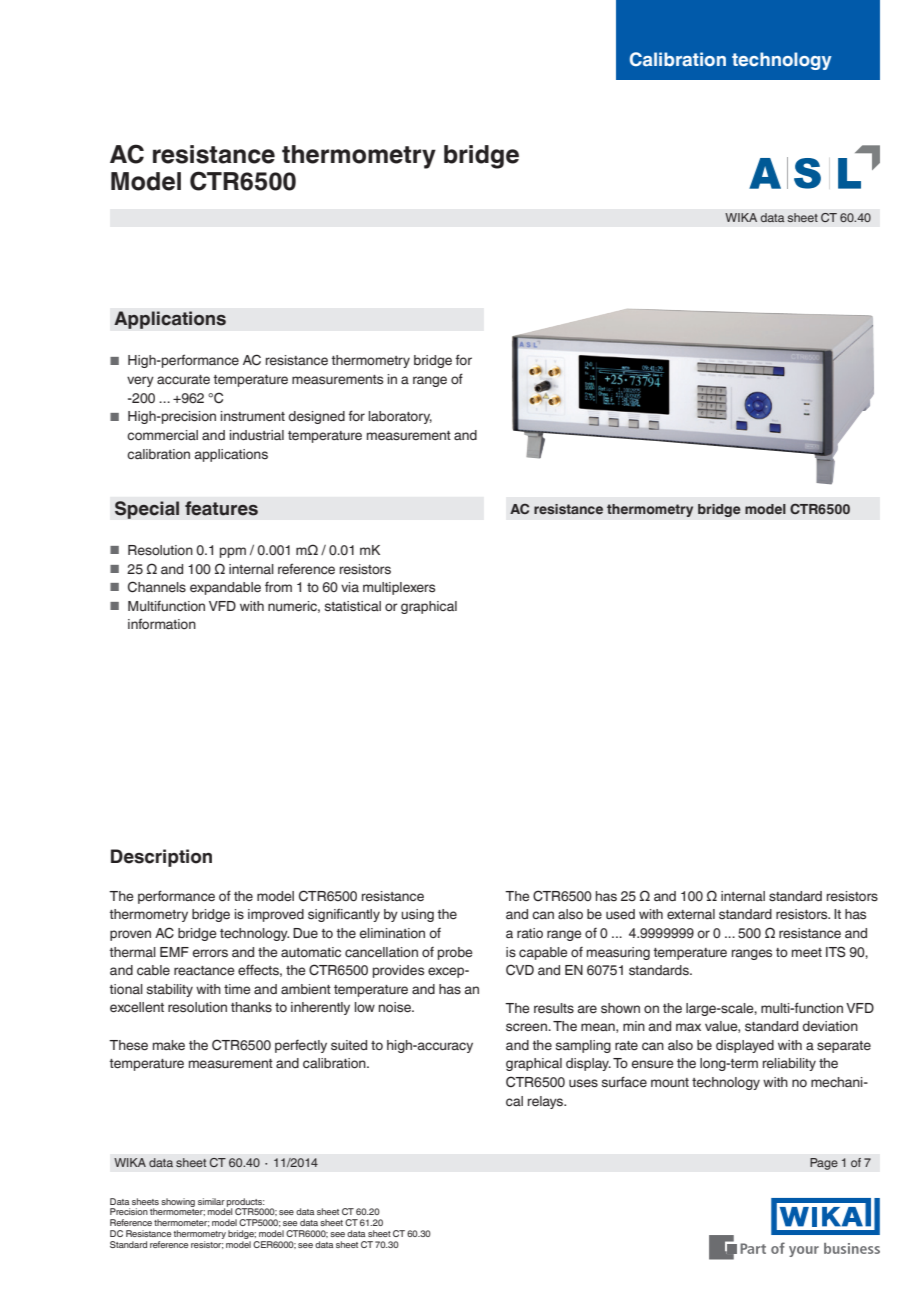 This page has height=1308, width=924. Describe the element at coordinates (417, 915) in the page. I see `using` at that location.
